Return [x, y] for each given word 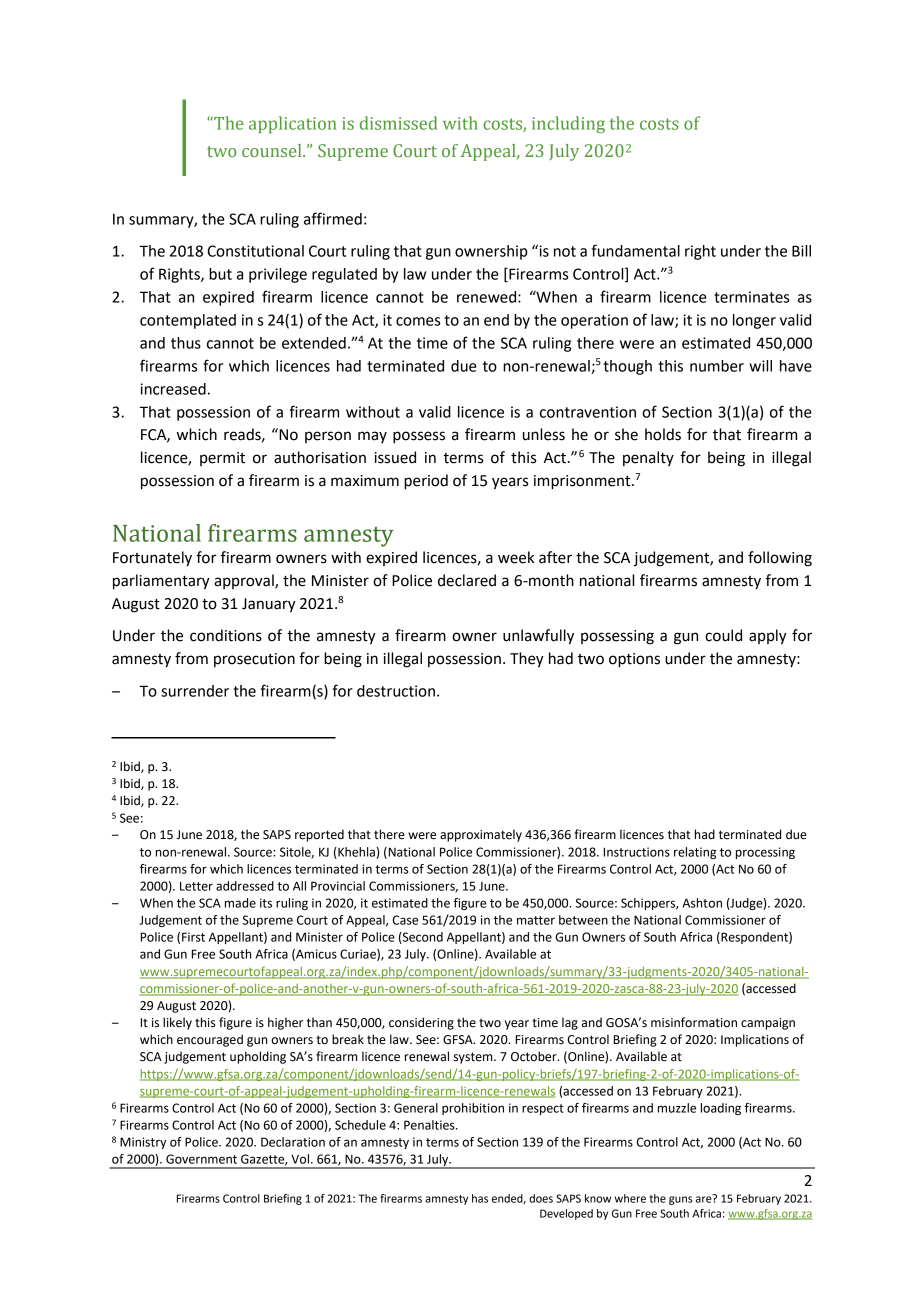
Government [201, 1159]
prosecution [254, 660]
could [723, 635]
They [527, 660]
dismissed [398, 123]
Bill [801, 251]
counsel [273, 150]
